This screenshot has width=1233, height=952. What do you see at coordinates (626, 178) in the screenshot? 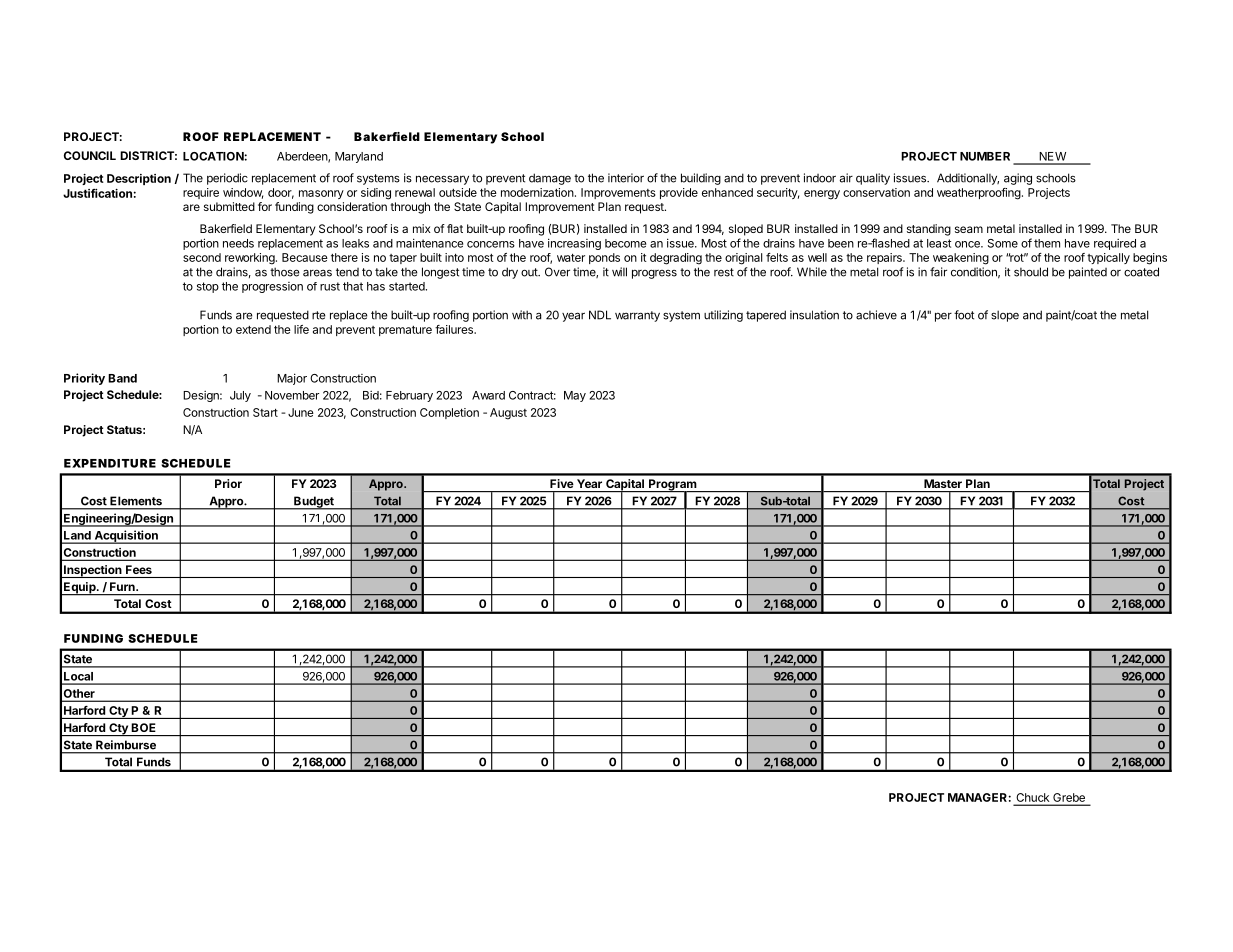
I see `interior` at bounding box center [626, 178].
